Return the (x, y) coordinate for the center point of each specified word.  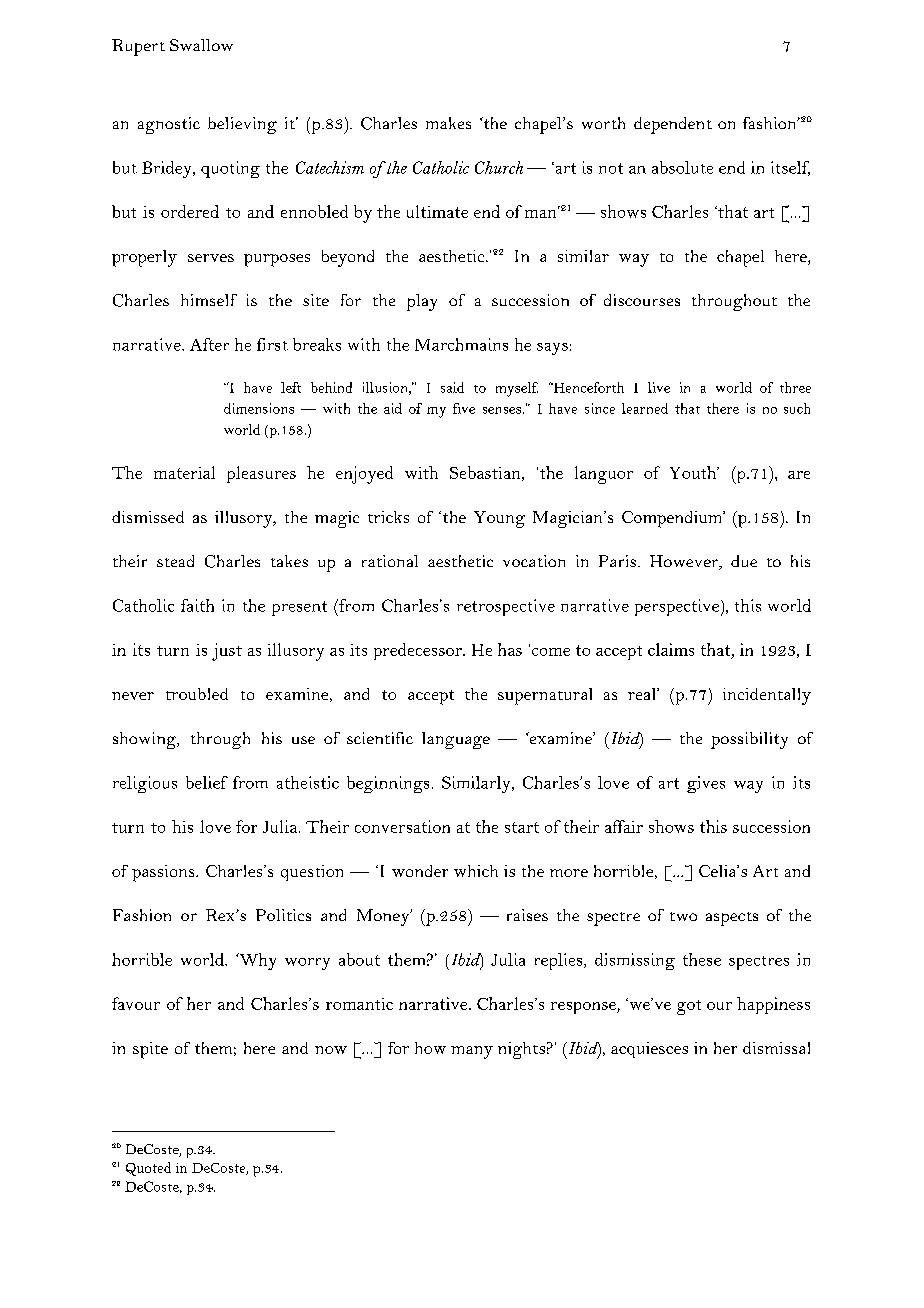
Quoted (148, 1169)
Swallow (201, 45)
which (476, 871)
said (452, 387)
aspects (732, 919)
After (209, 344)
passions (164, 873)
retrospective (506, 607)
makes (448, 123)
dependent (673, 125)
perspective (677, 607)
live (659, 387)
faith (197, 605)
